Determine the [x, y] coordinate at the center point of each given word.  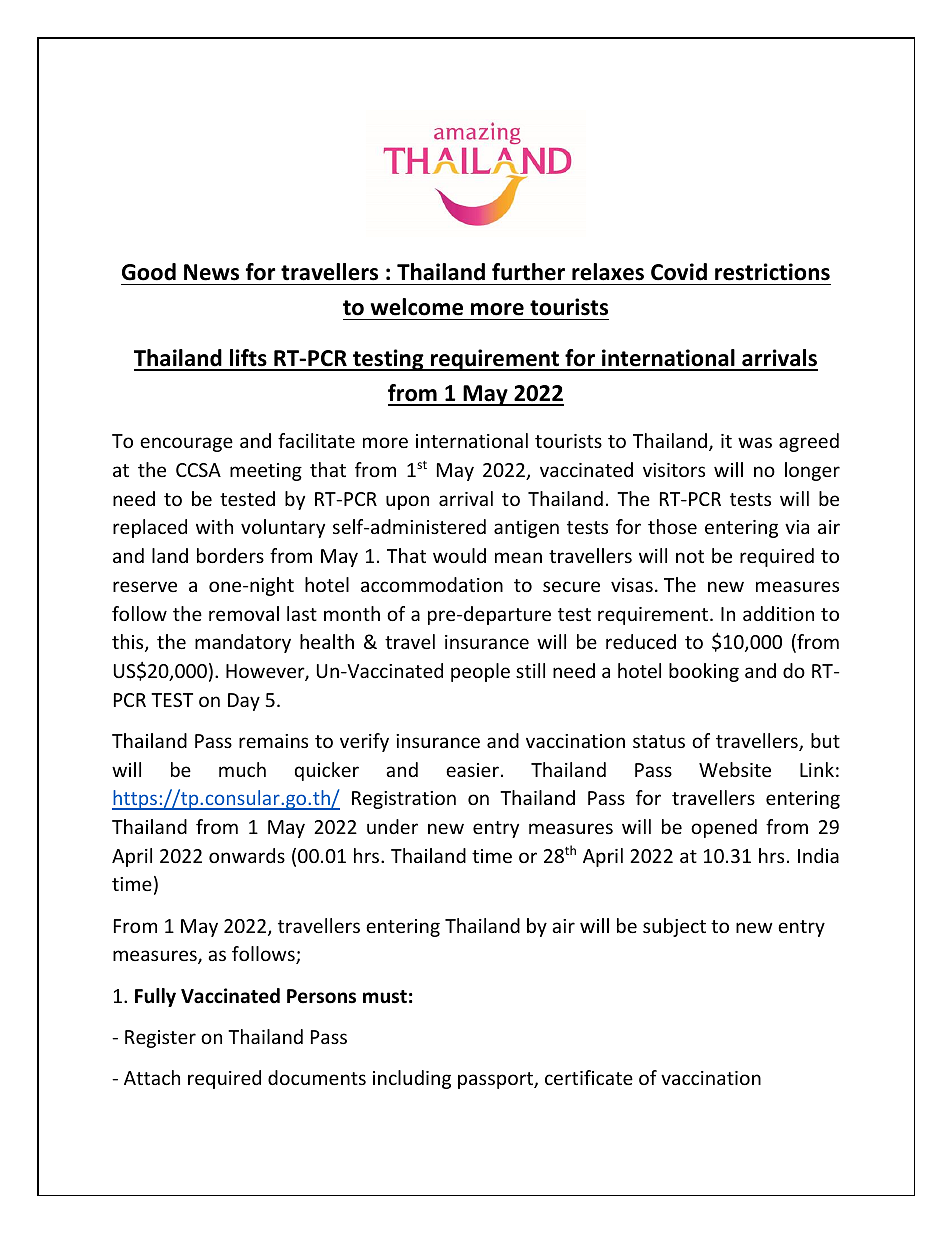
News [211, 272]
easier [472, 770]
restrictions [772, 272]
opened [724, 828]
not [690, 556]
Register [160, 1039]
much [242, 769]
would [459, 555]
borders [230, 555]
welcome [417, 307]
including [412, 1079]
